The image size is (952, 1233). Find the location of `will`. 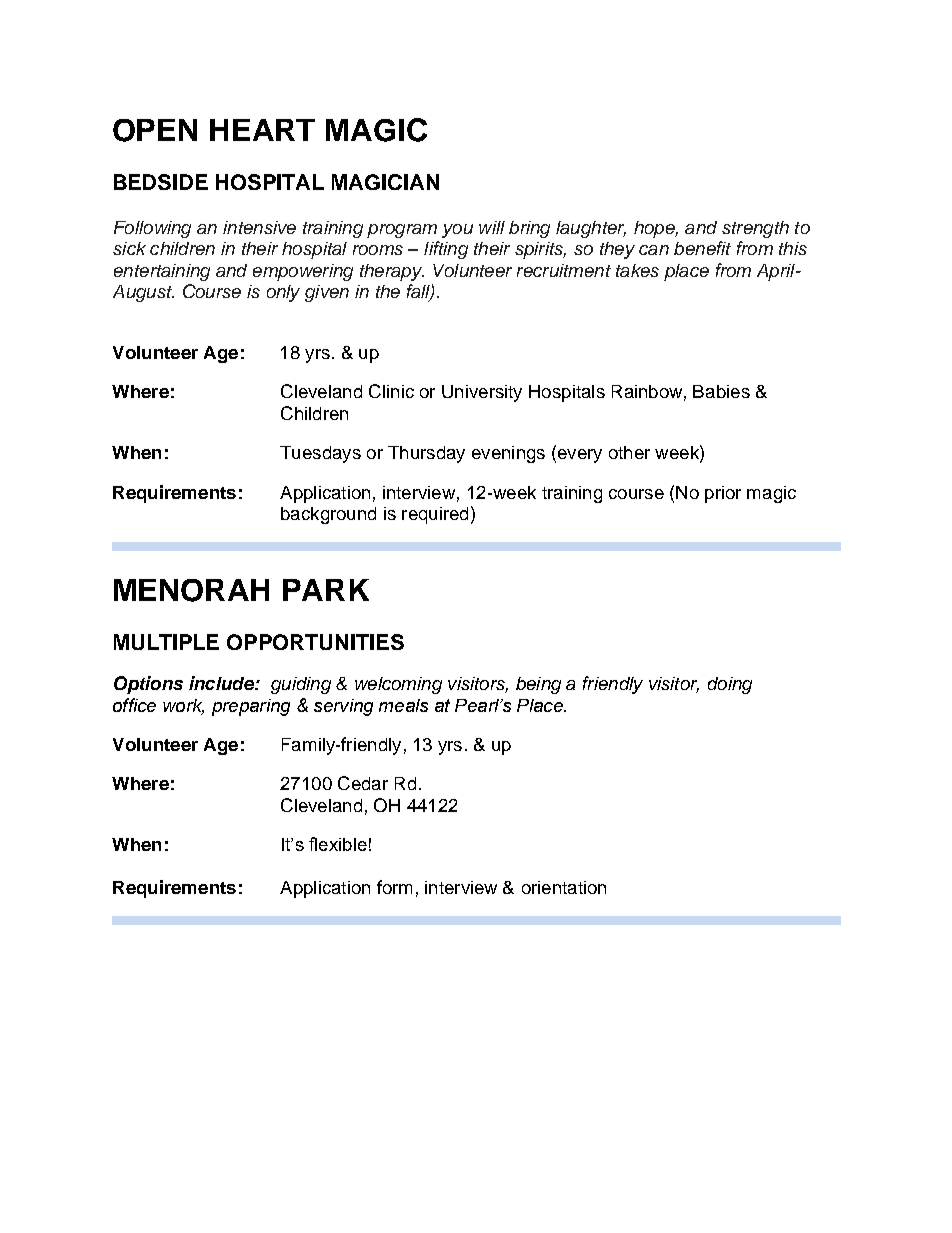

will is located at coordinates (492, 227).
